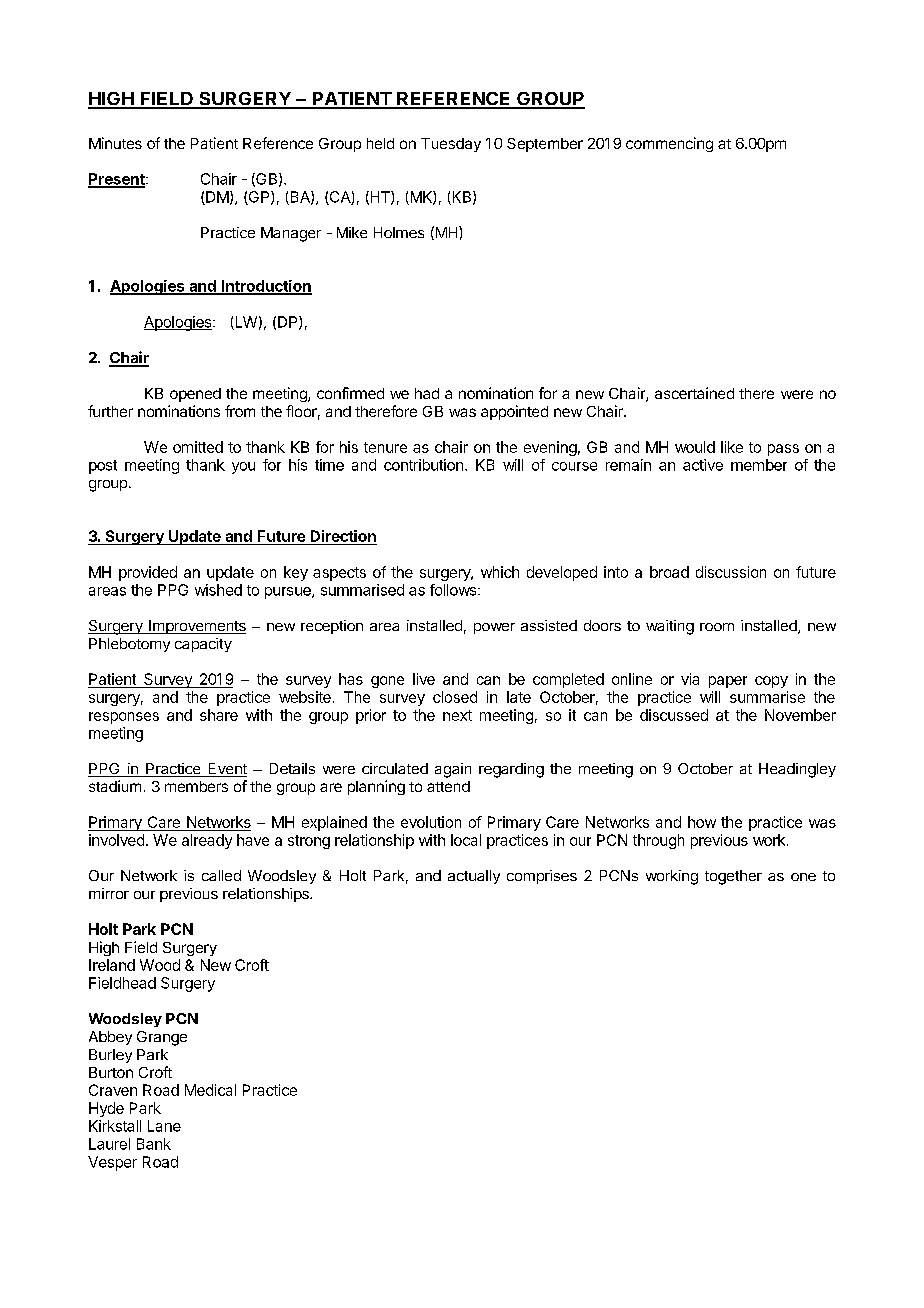 This page has width=924, height=1308. I want to click on Present, so click(117, 180).
